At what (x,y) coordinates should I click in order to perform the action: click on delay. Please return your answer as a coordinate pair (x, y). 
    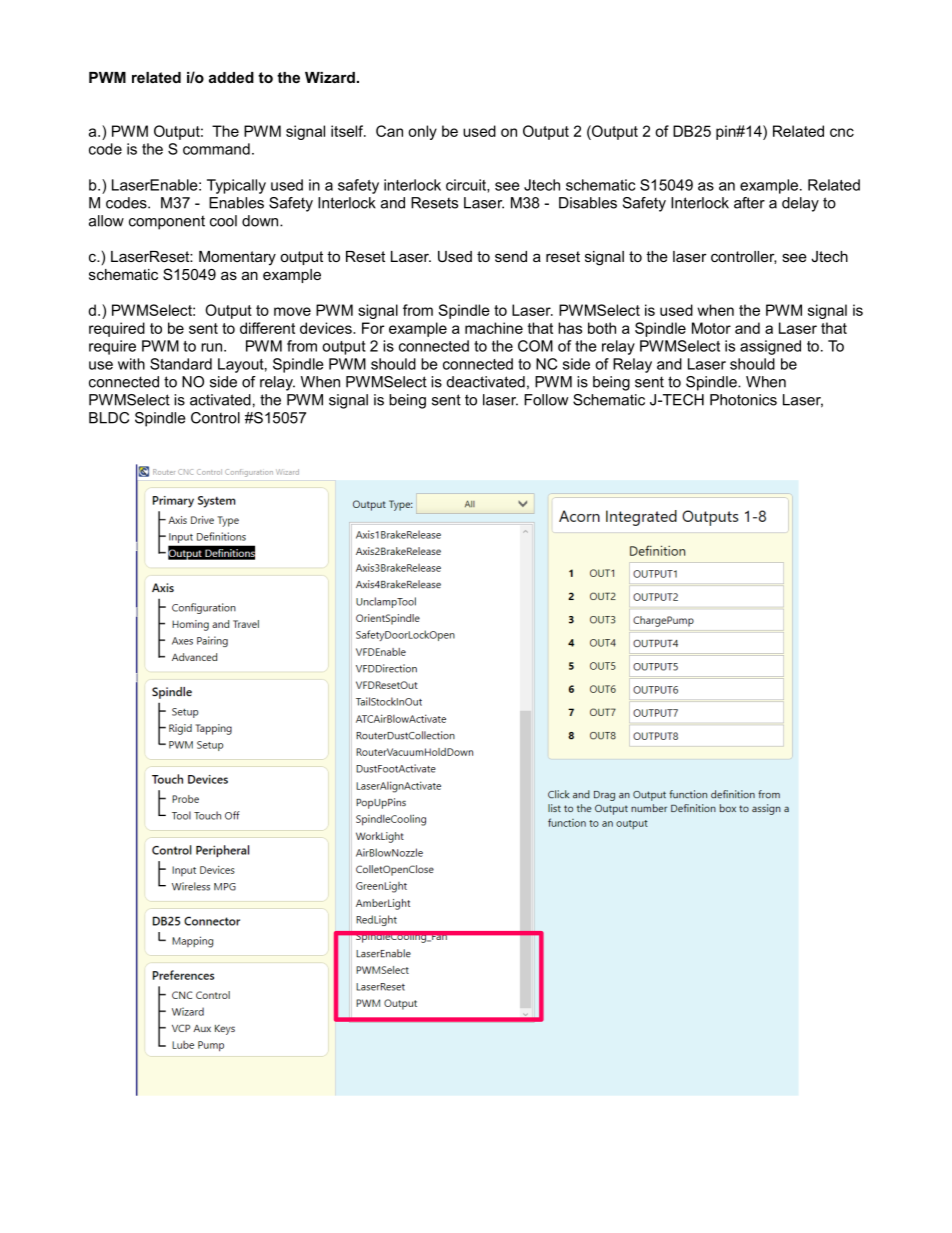
    Looking at the image, I should click on (800, 204).
